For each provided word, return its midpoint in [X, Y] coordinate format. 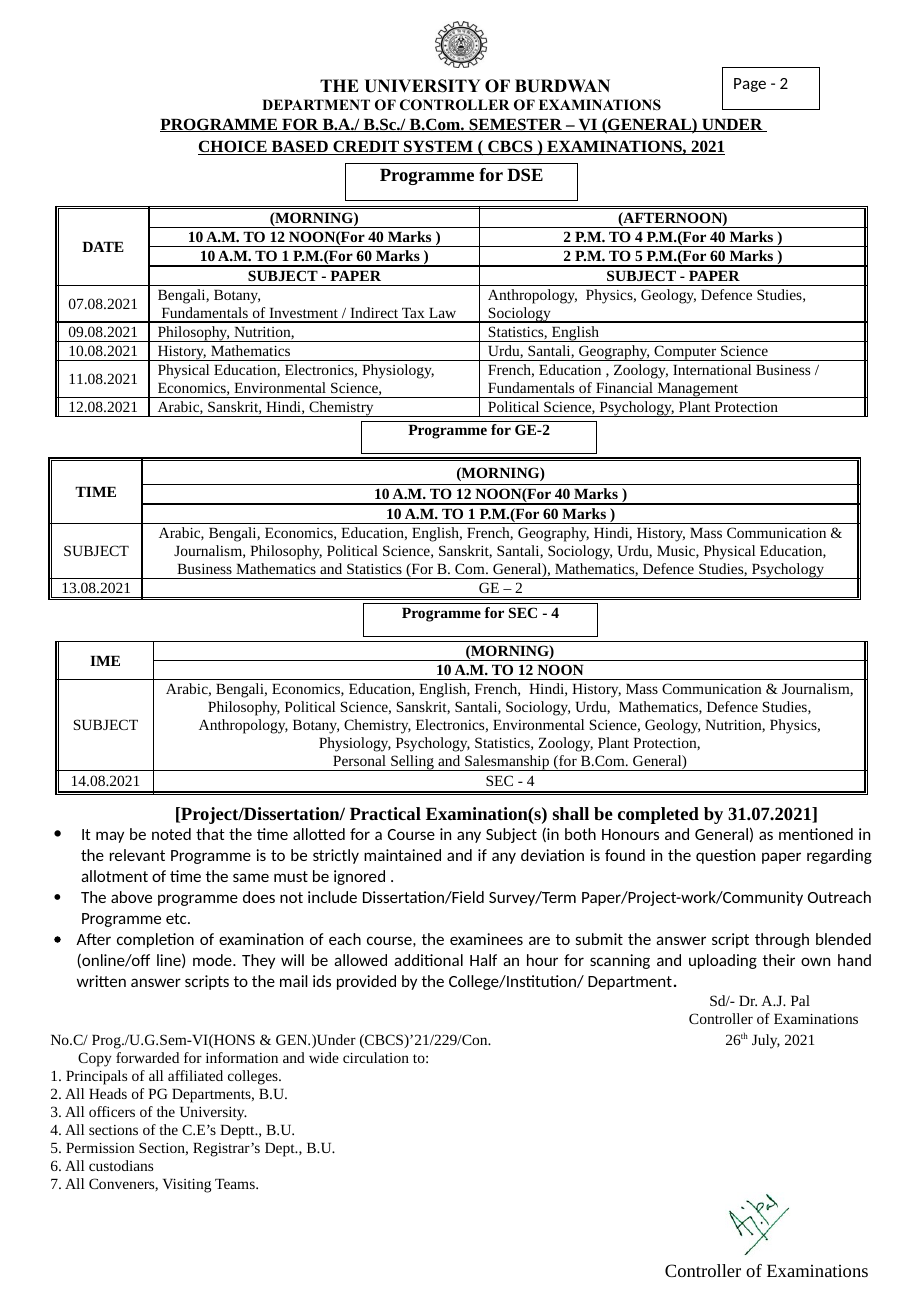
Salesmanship [507, 763]
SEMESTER [515, 125]
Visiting [187, 1186]
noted [171, 834]
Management [698, 390]
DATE [103, 246]
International [712, 369]
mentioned [816, 834]
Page [750, 85]
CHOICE [233, 147]
